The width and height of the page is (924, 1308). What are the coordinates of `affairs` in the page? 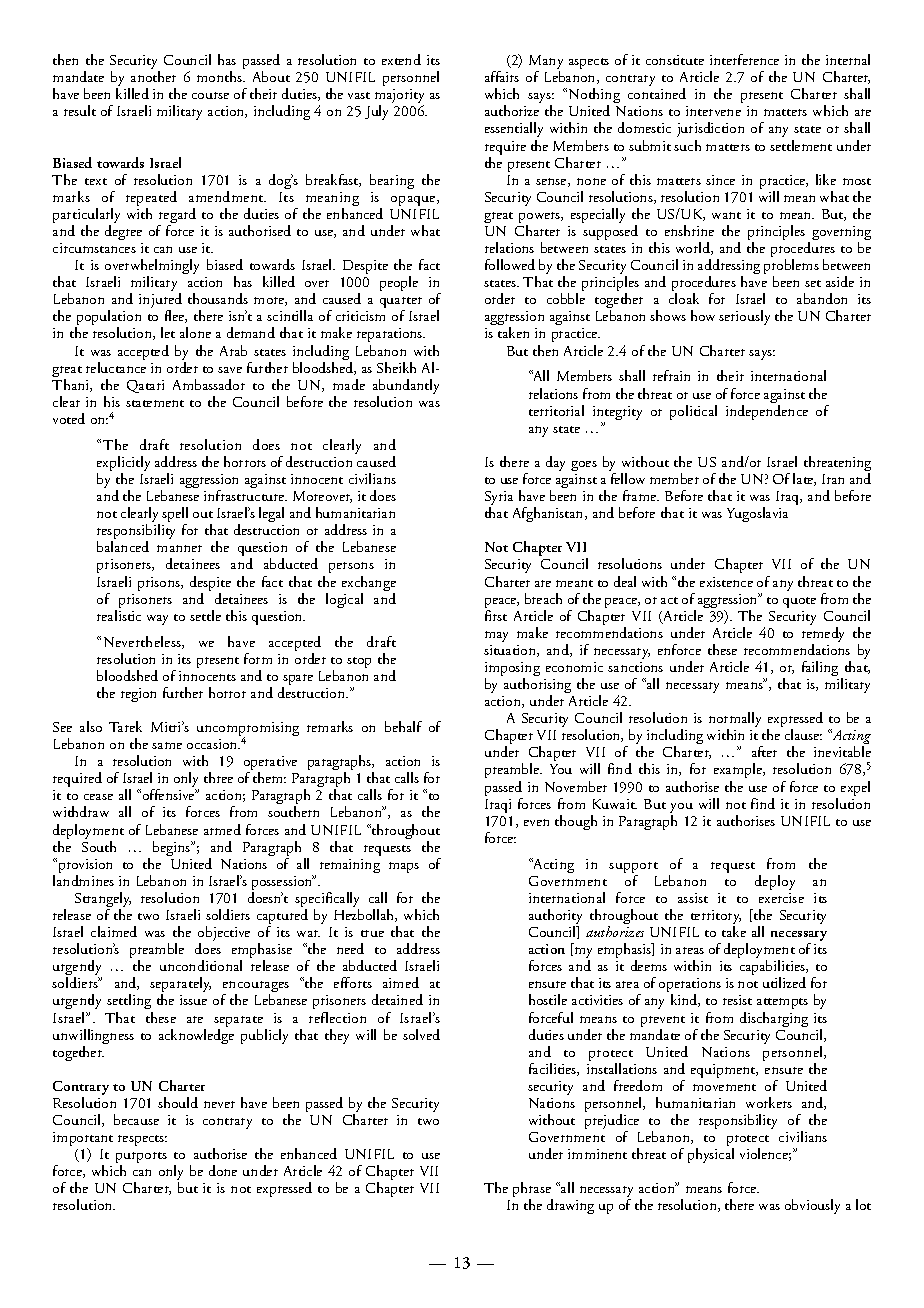 It's located at (502, 76).
